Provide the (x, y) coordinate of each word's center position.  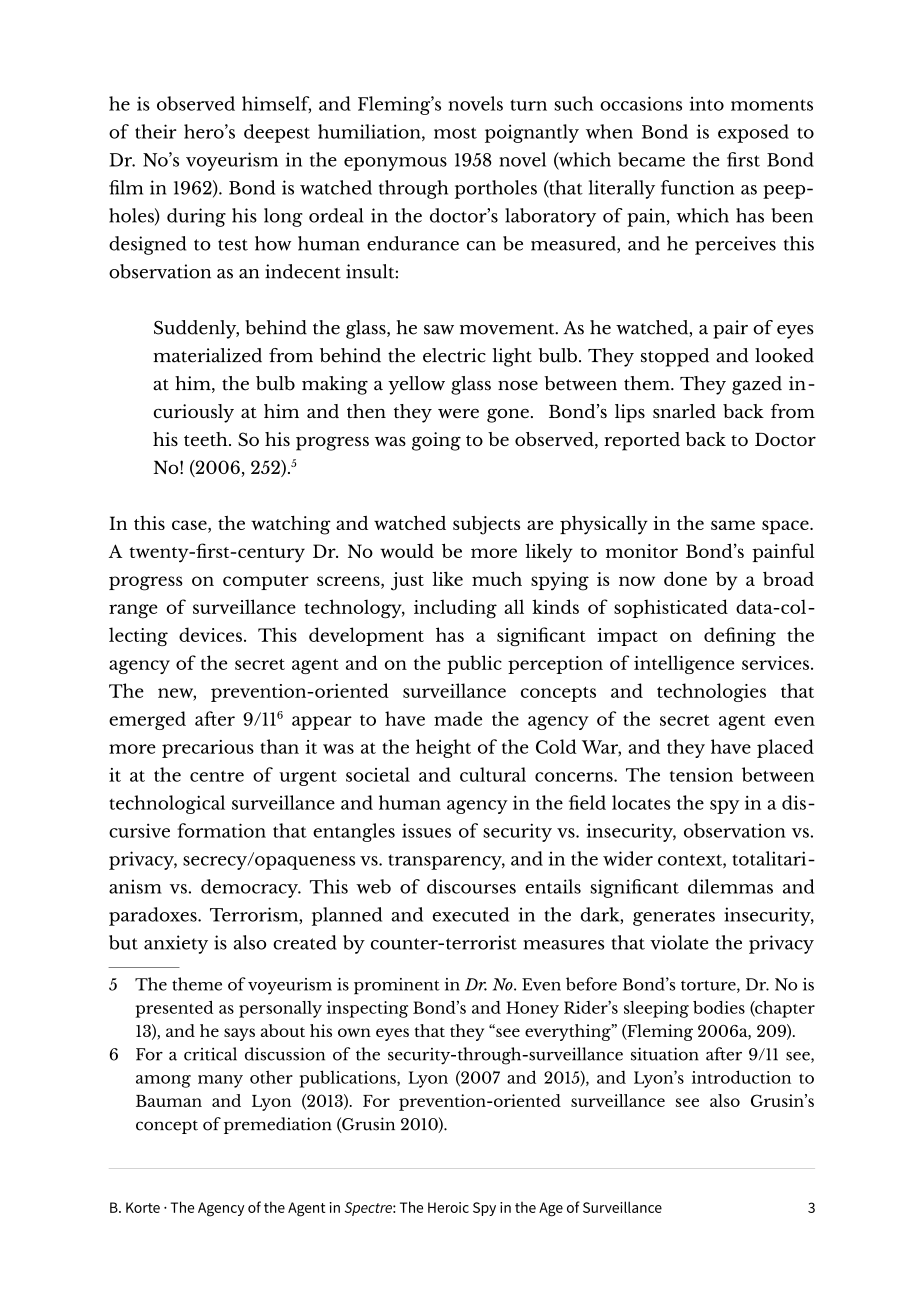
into (707, 104)
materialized (207, 355)
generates (674, 918)
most (455, 133)
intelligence (684, 664)
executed (471, 914)
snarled (684, 411)
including (455, 609)
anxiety (176, 944)
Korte (143, 1207)
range (133, 611)
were (458, 414)
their (156, 131)
